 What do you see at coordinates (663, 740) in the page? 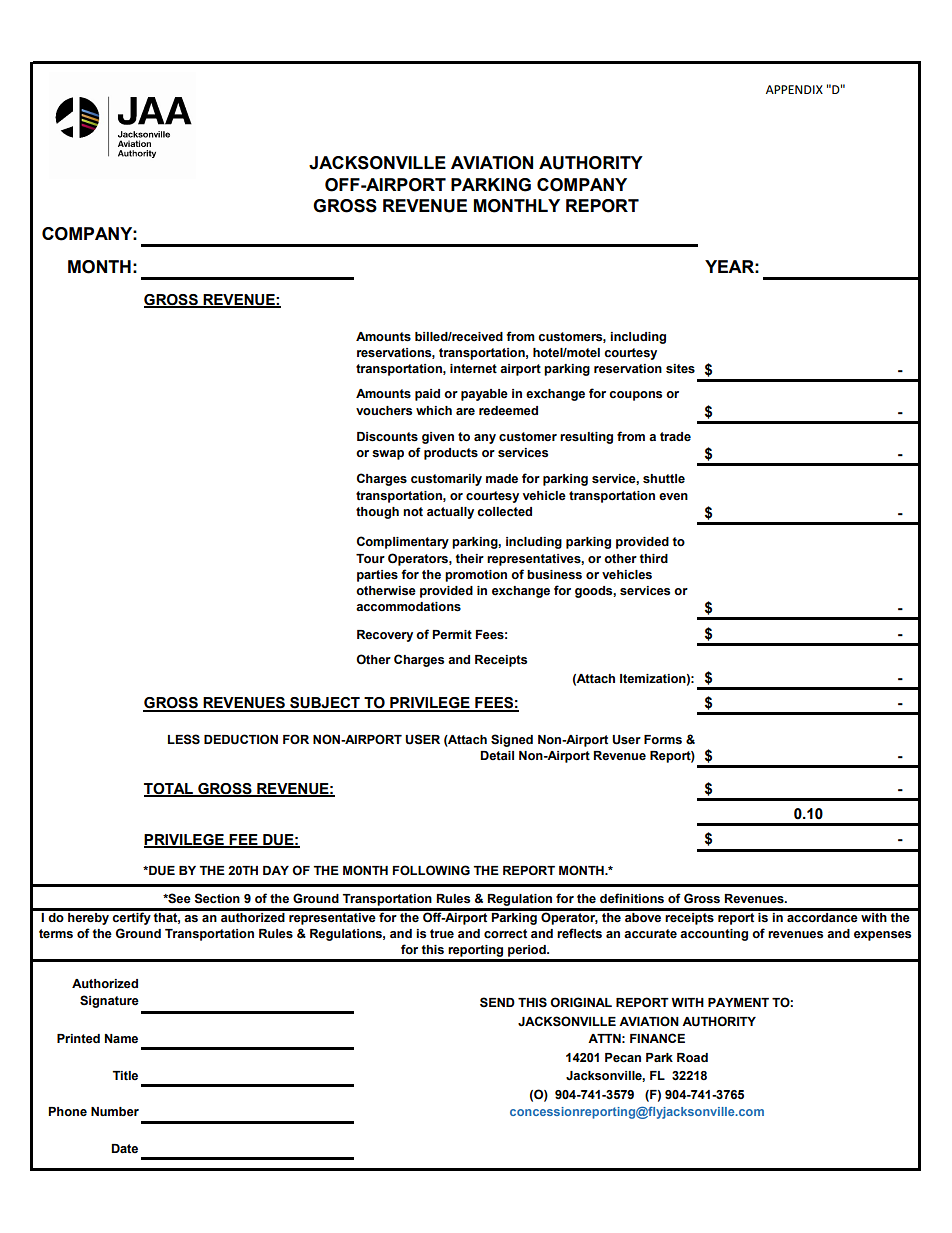
I see `Forms` at bounding box center [663, 740].
